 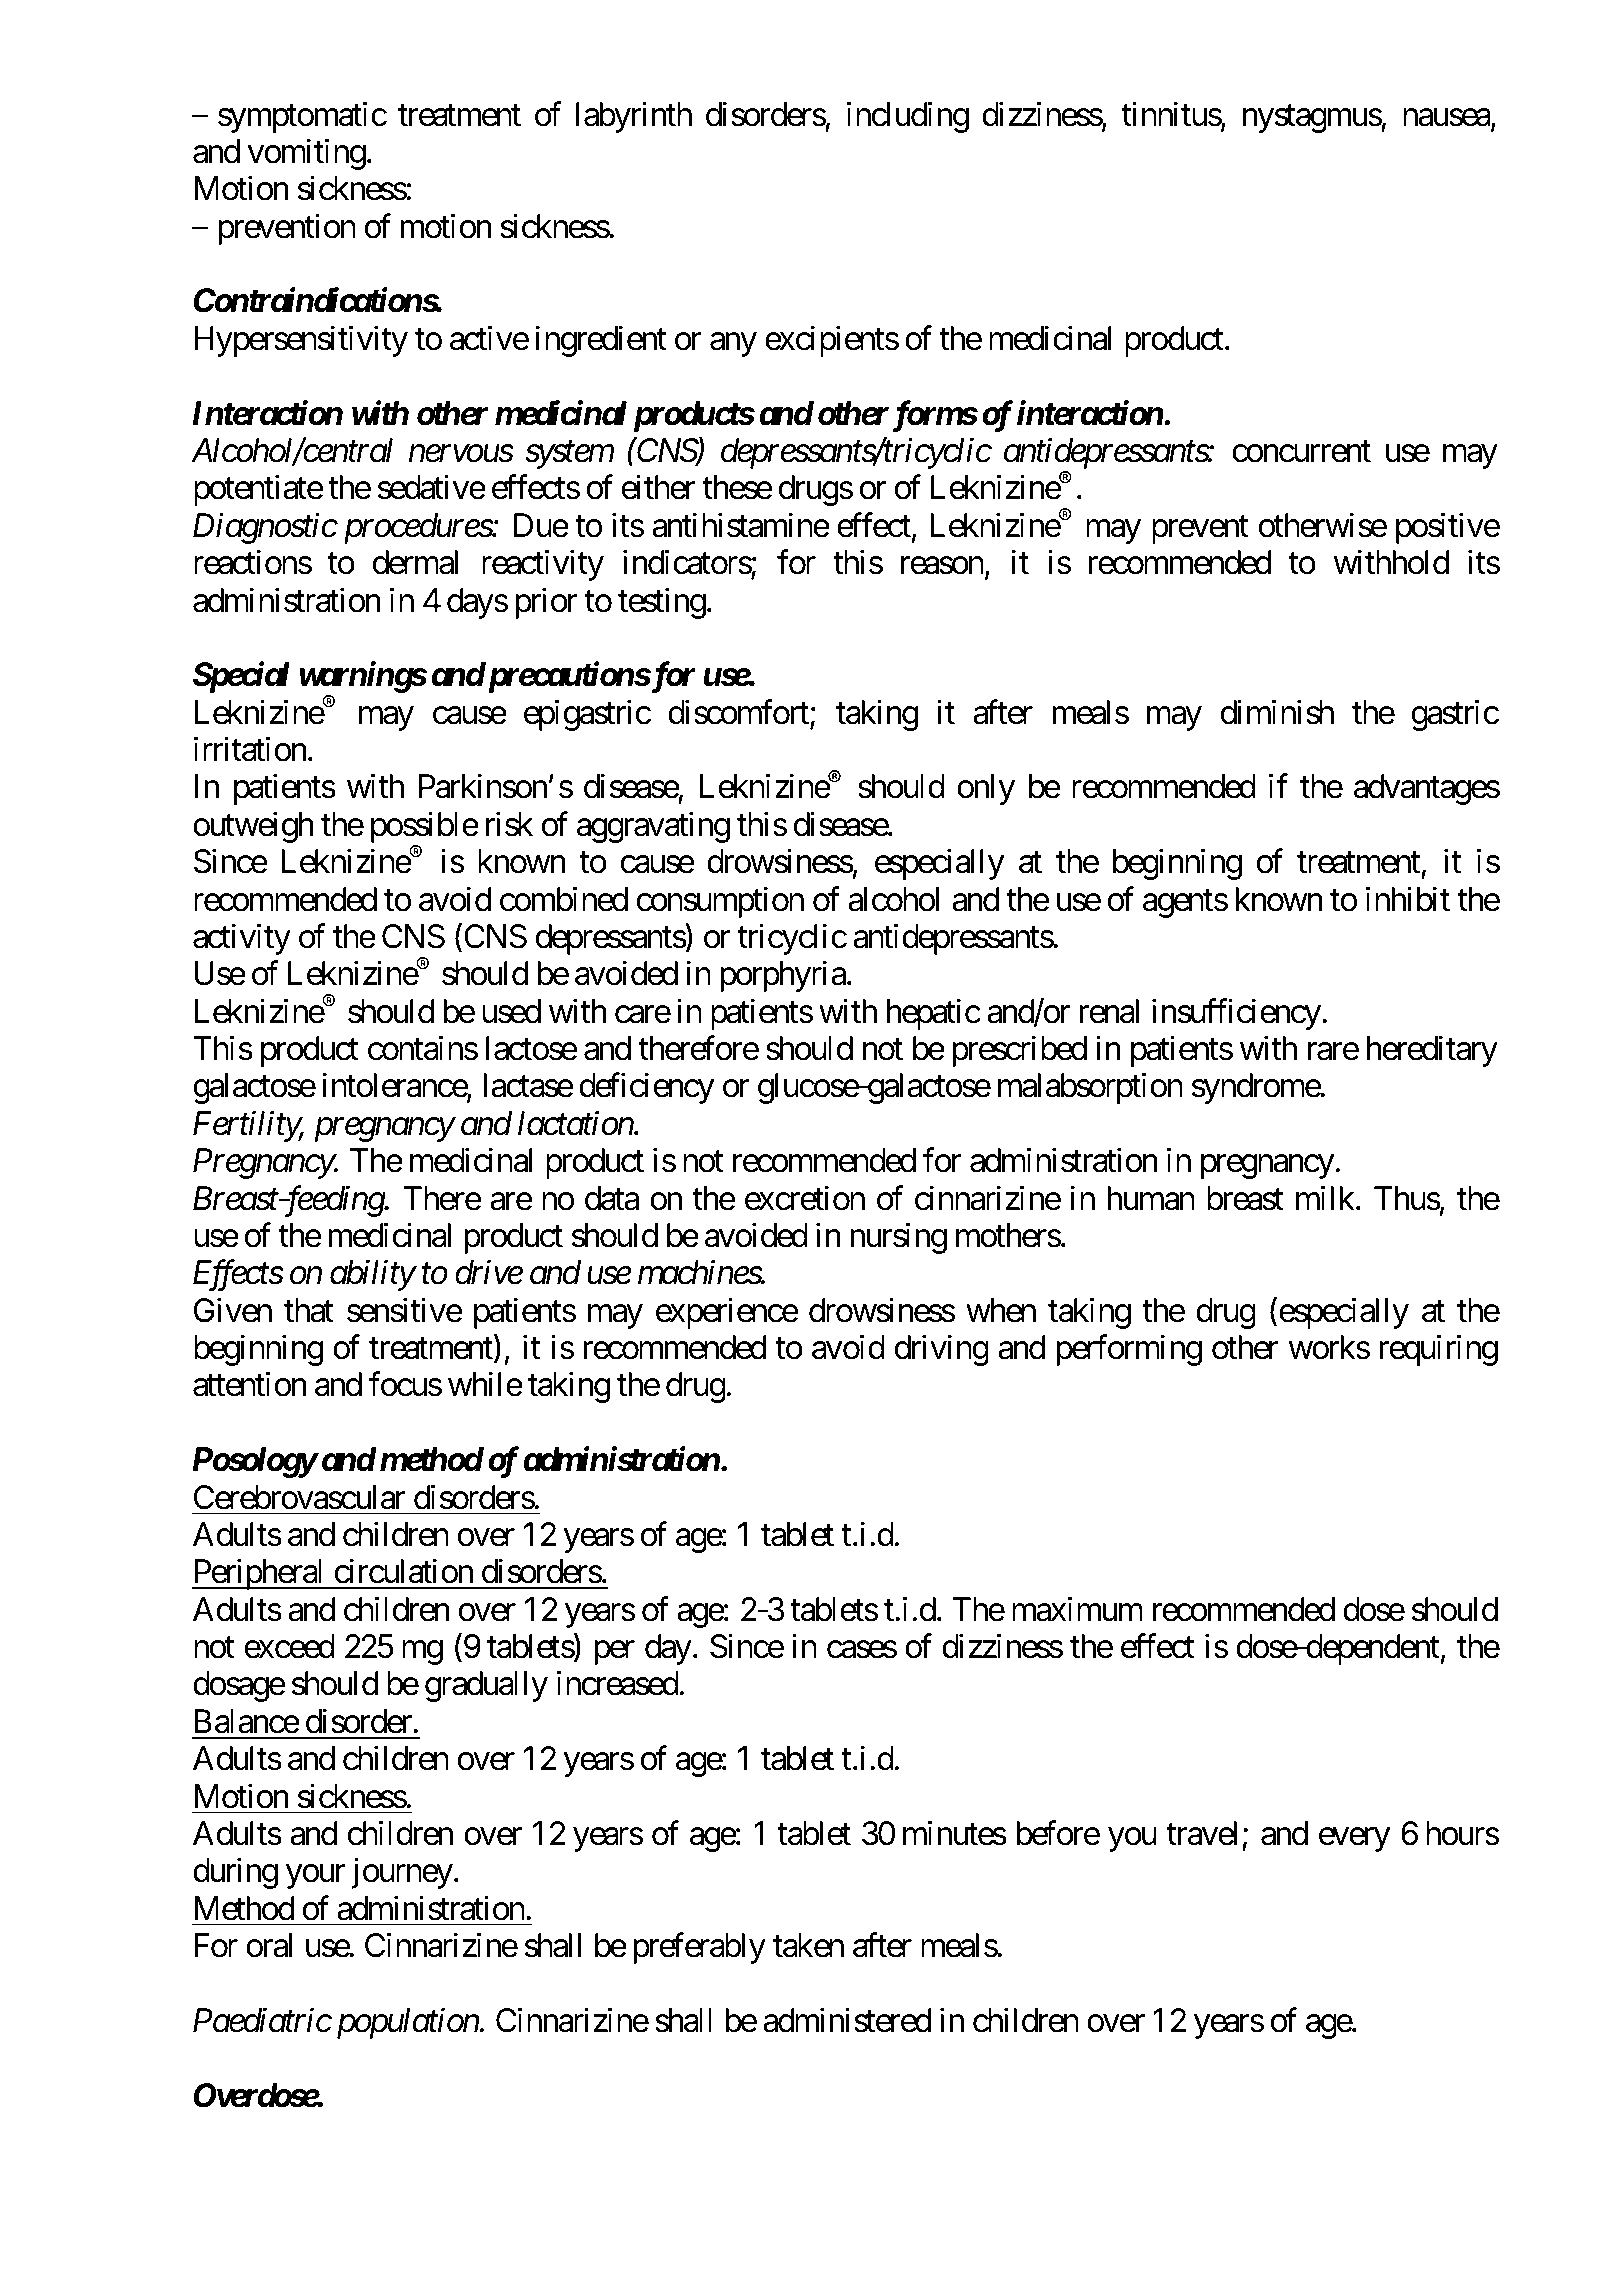 I want to click on dermal, so click(x=415, y=562).
